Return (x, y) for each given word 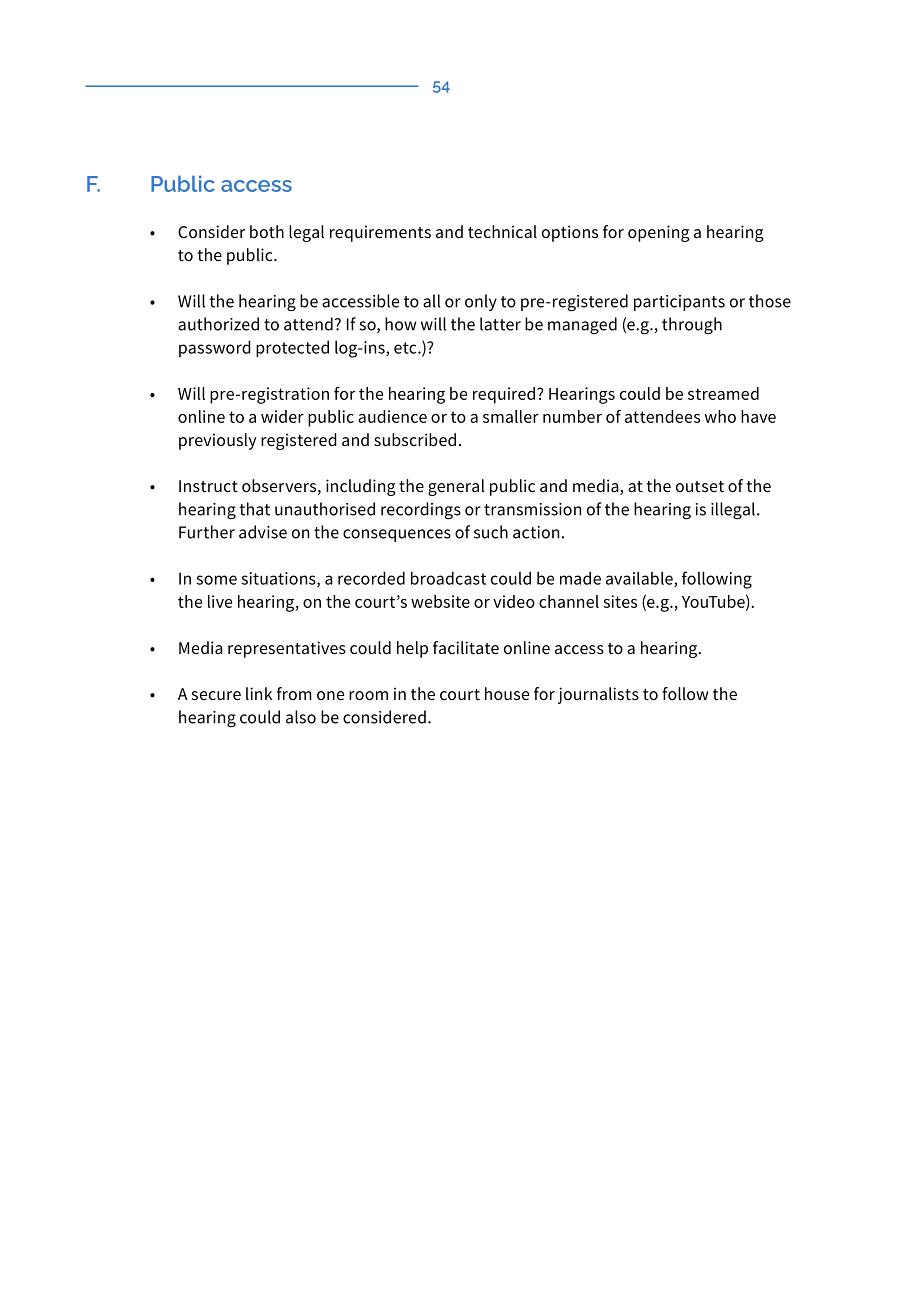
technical (502, 232)
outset (700, 486)
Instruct (208, 486)
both (267, 231)
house (507, 694)
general (456, 487)
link (259, 693)
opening (659, 233)
